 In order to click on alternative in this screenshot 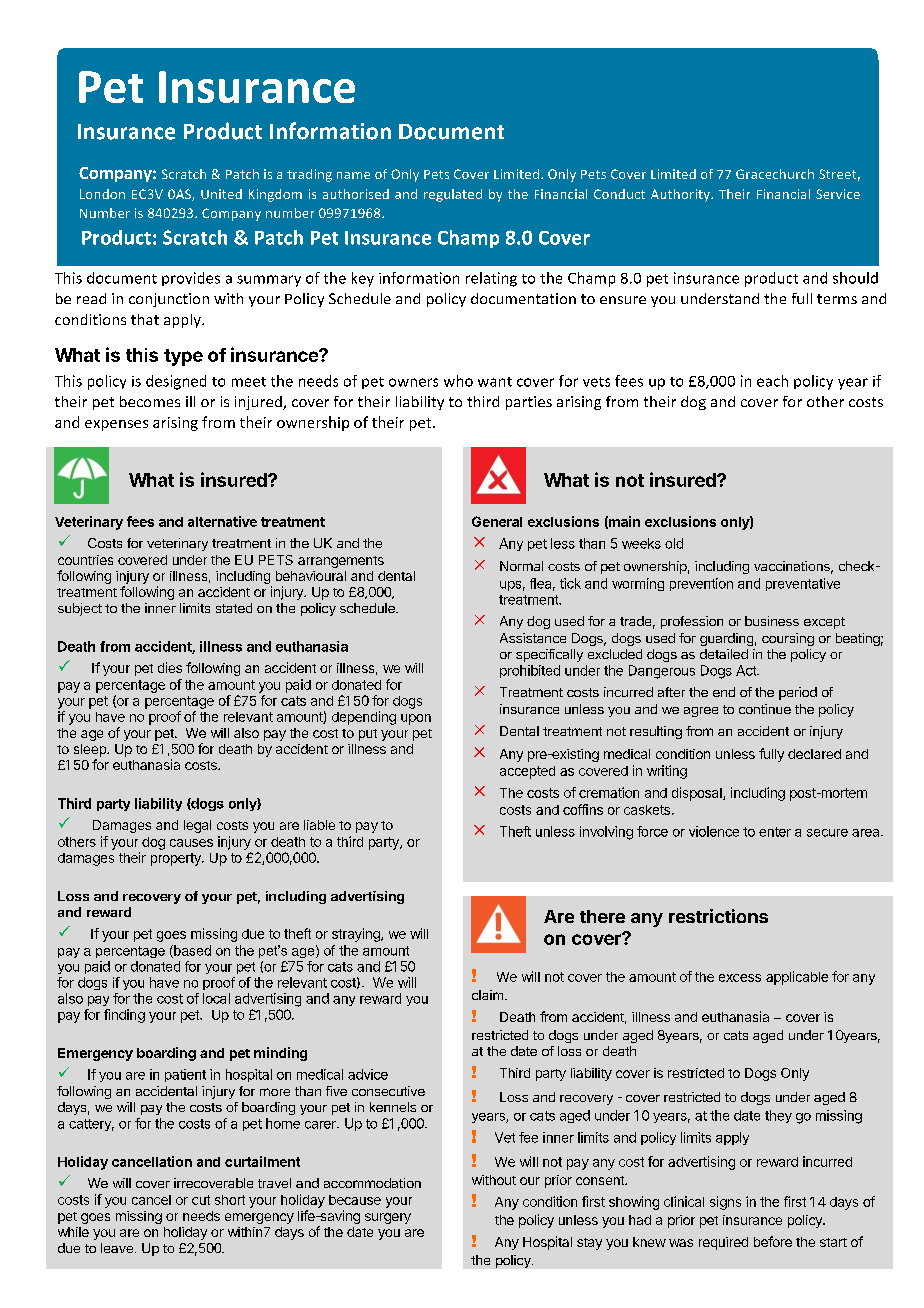, I will do `click(222, 521)`.
